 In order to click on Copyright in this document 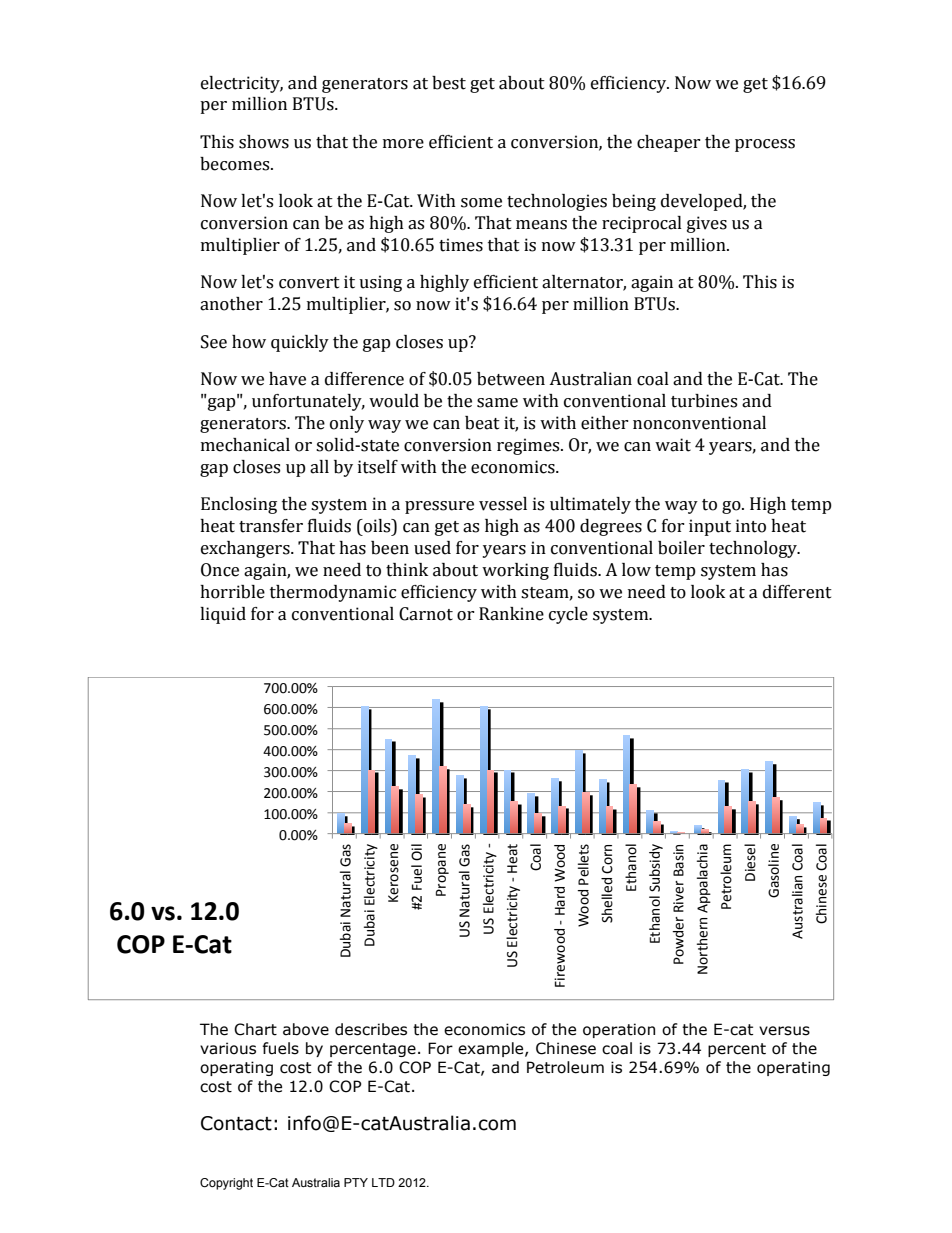, I will do `click(226, 1184)`.
